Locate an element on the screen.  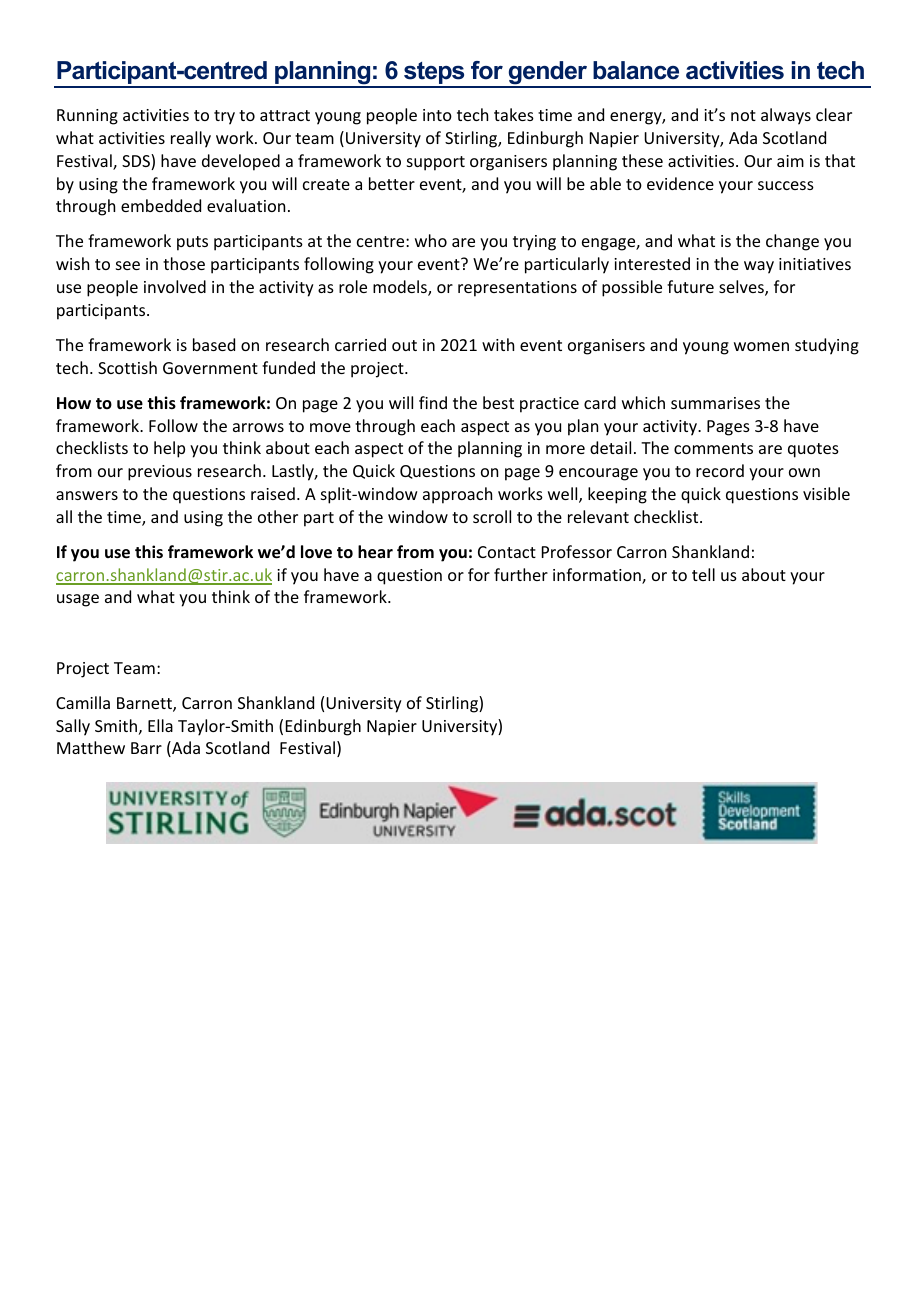
Ella is located at coordinates (160, 725).
